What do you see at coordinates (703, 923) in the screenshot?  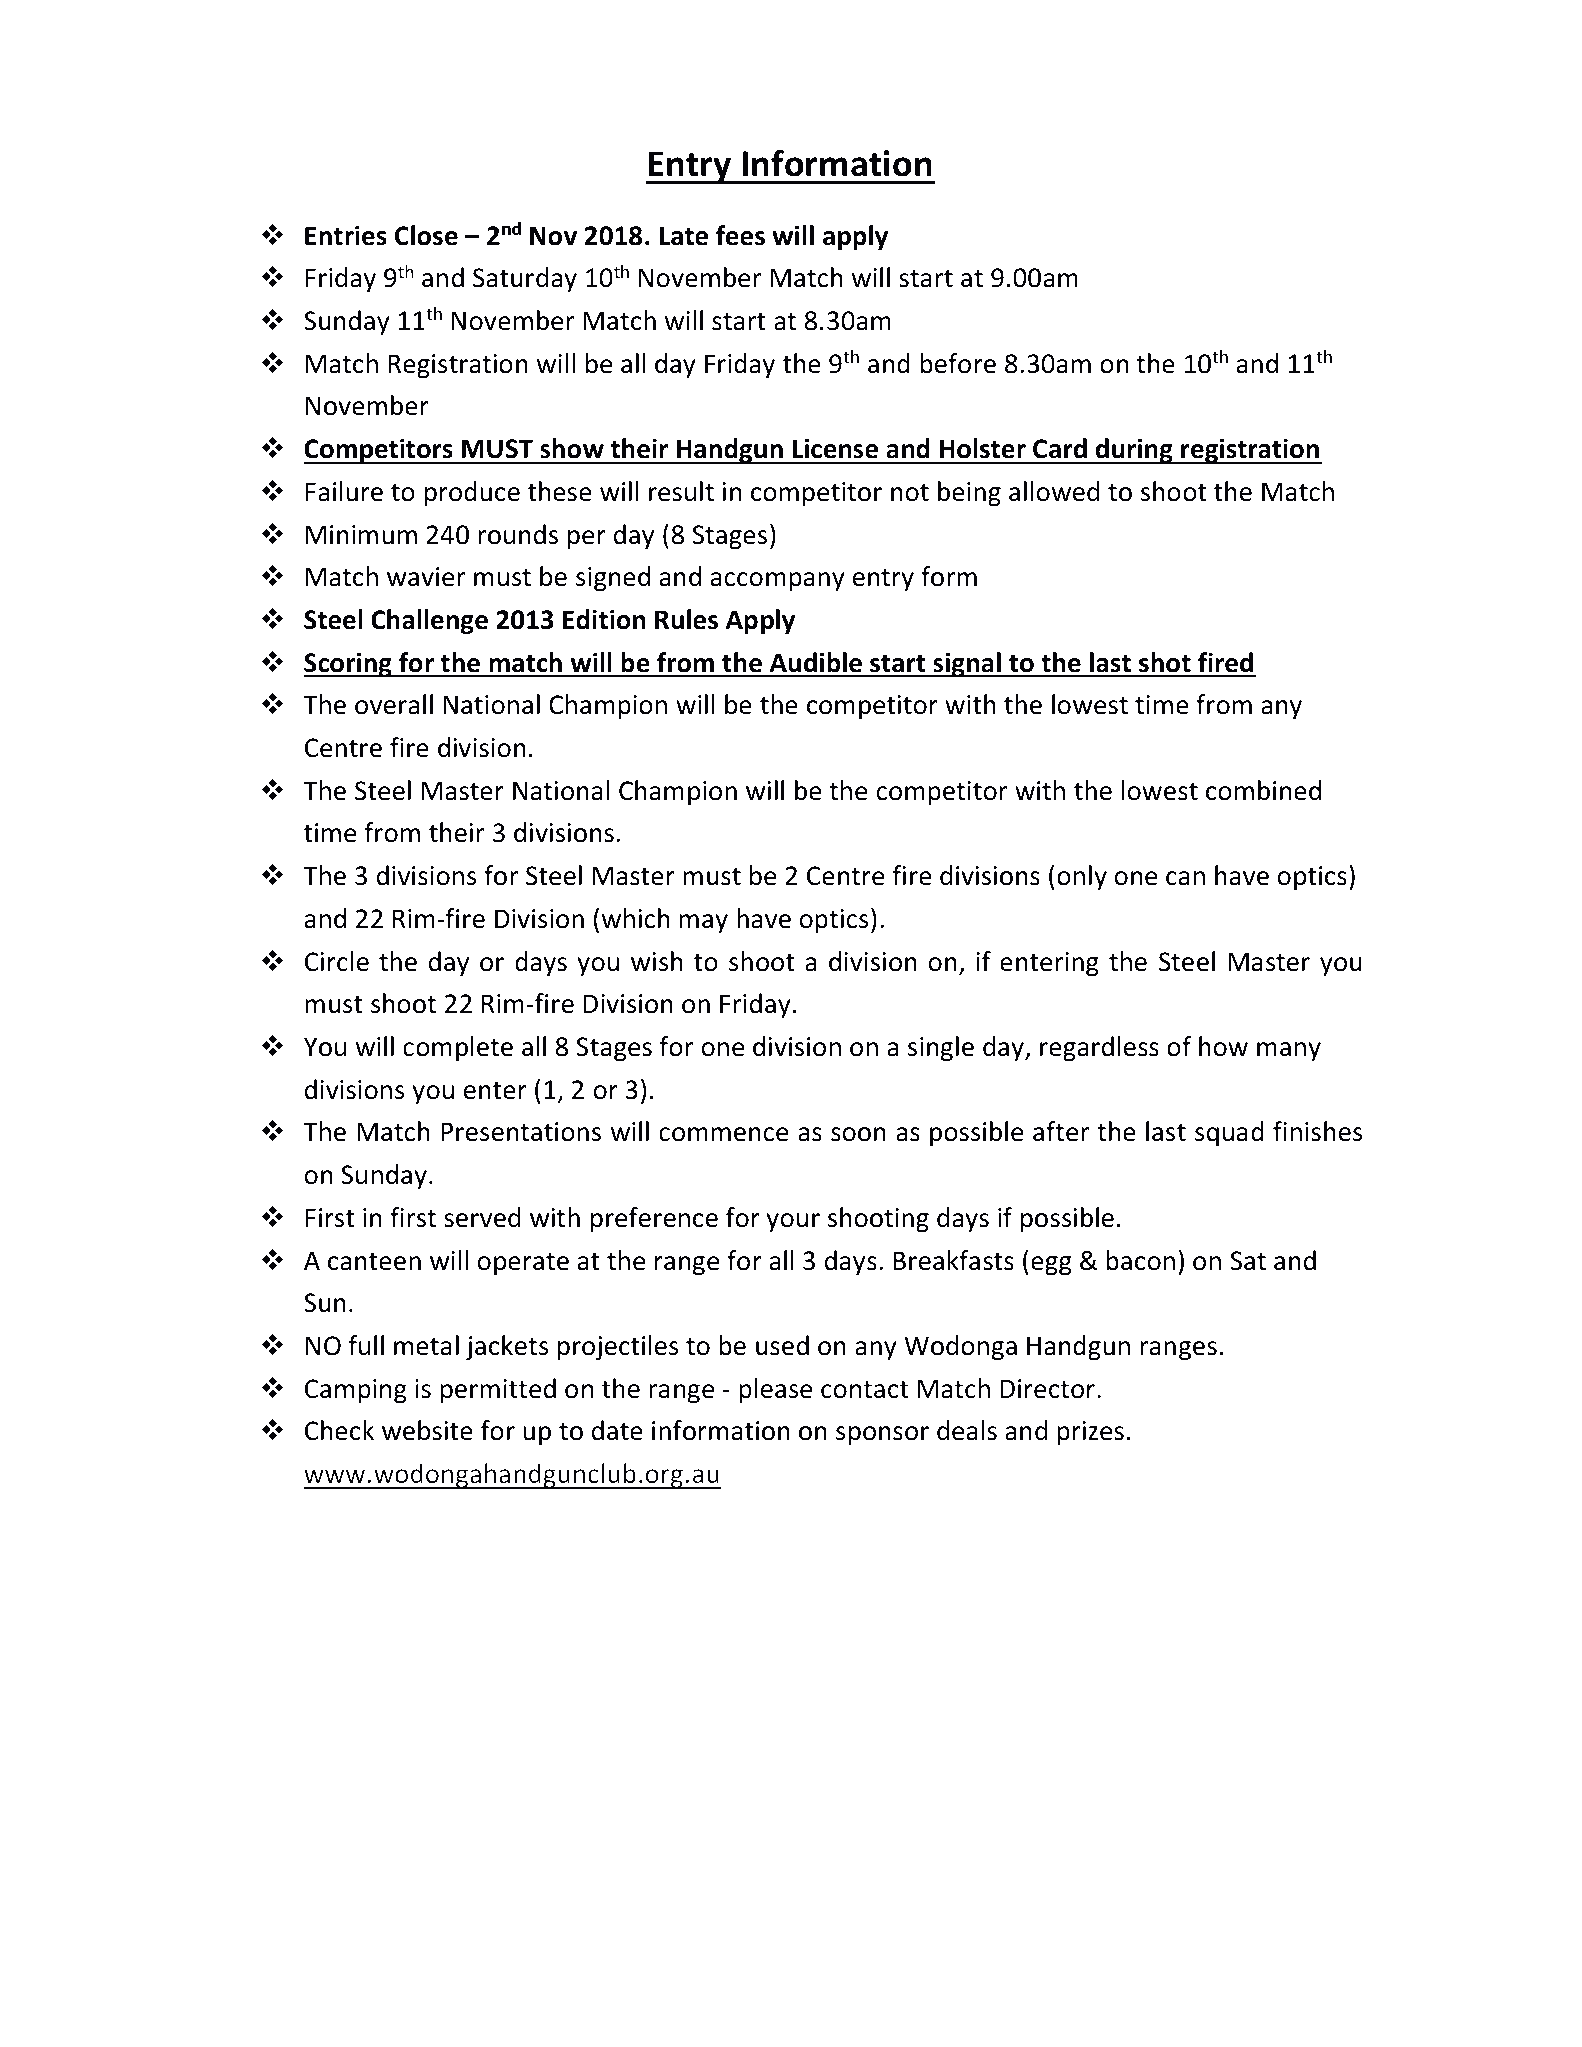 I see `may` at bounding box center [703, 923].
